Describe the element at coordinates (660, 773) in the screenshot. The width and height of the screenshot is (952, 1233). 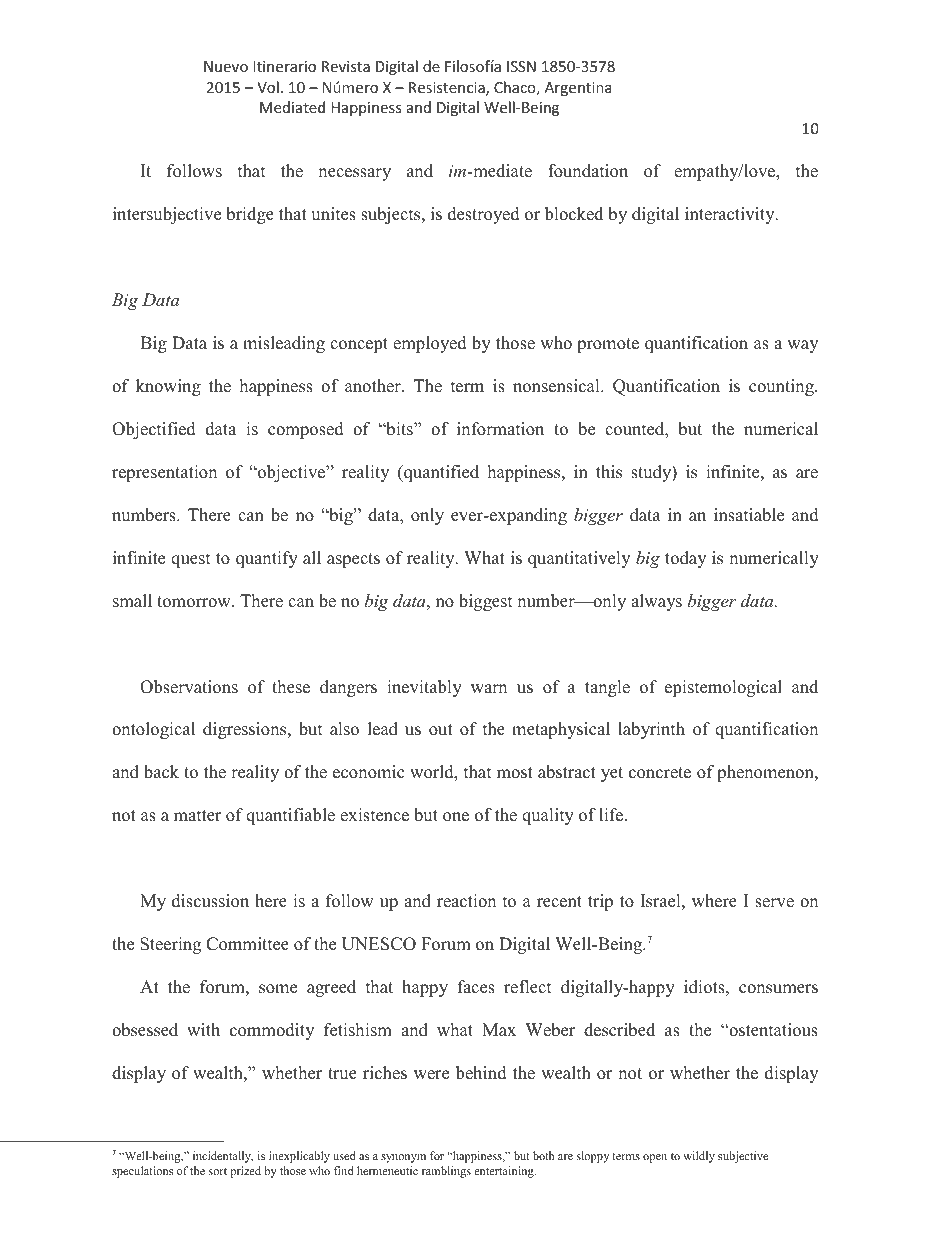
I see `concrete` at that location.
